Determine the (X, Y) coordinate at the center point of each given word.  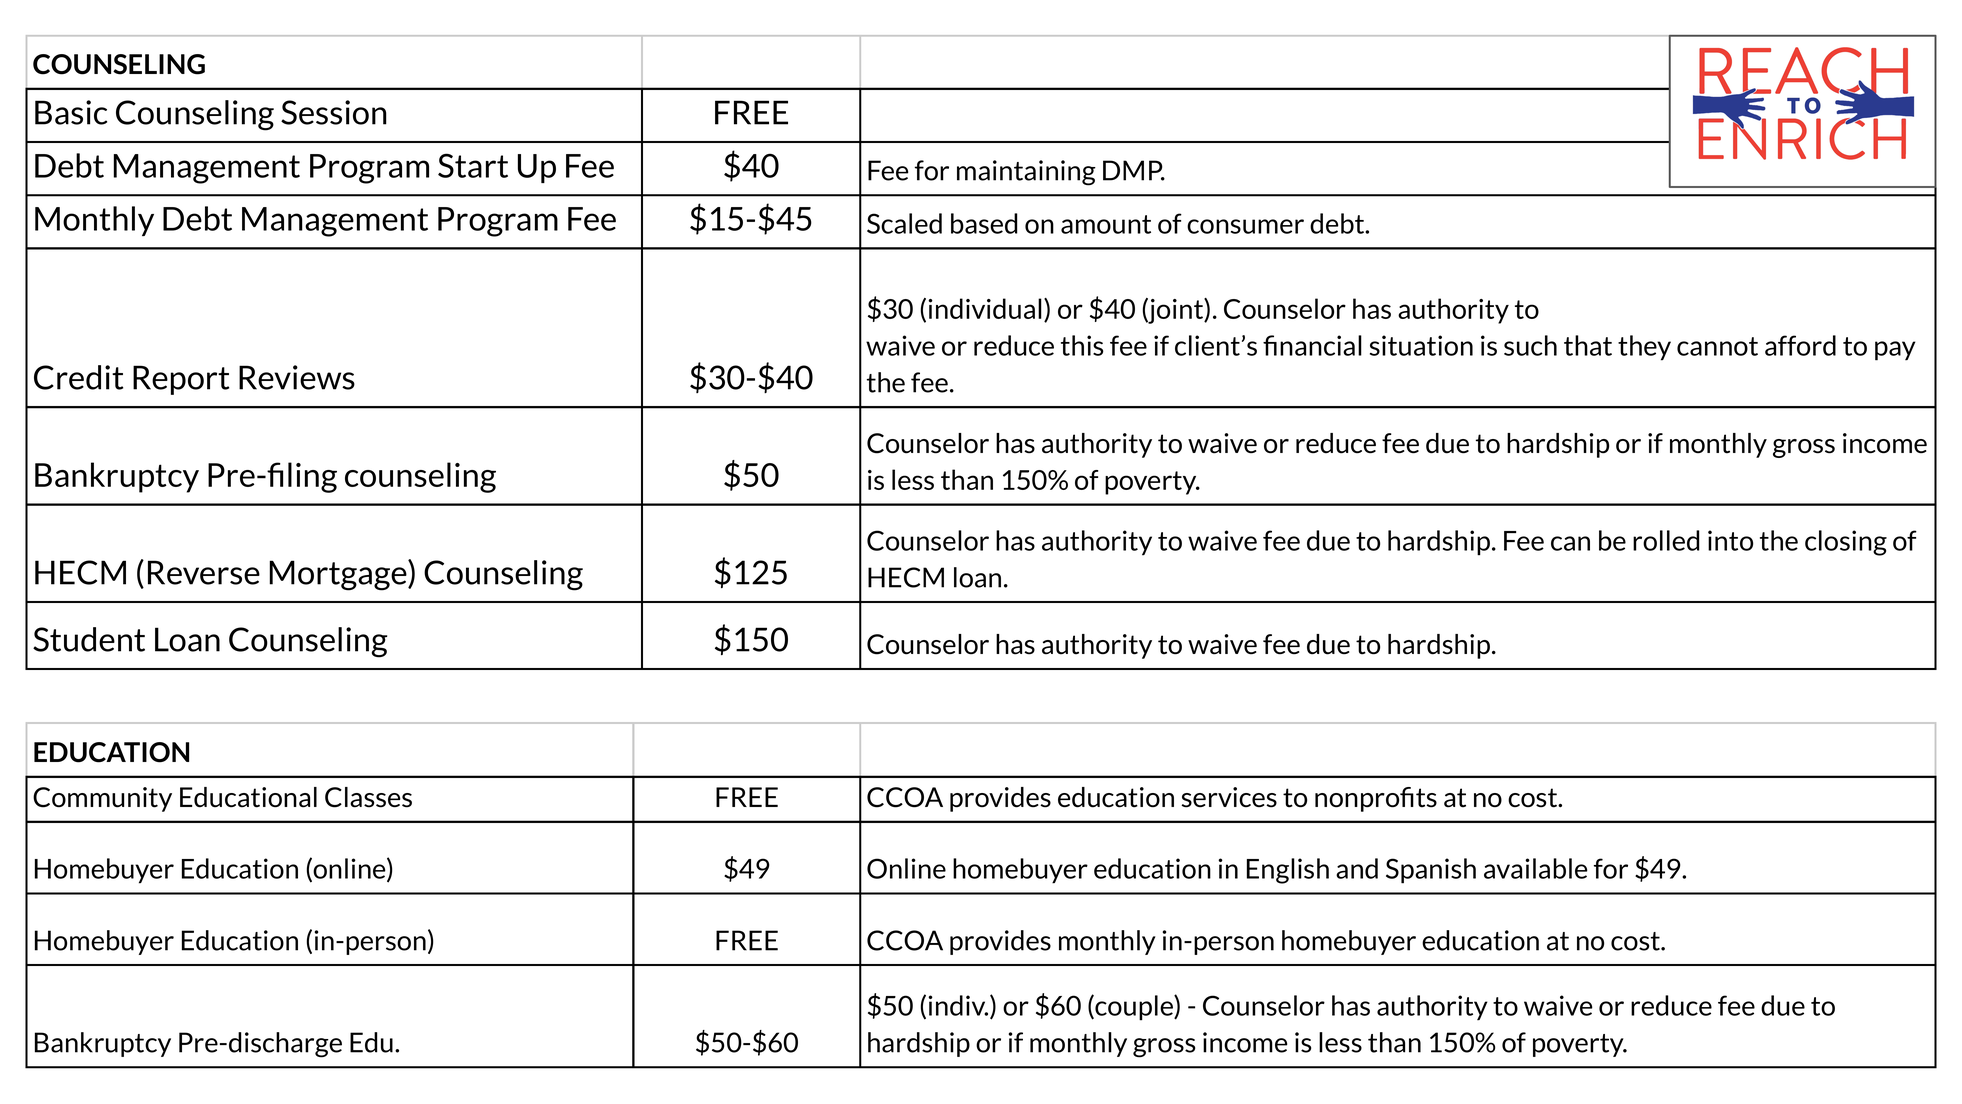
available (1536, 868)
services (1229, 797)
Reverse (204, 572)
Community (102, 799)
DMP (1134, 170)
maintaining (1026, 173)
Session (334, 112)
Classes (368, 797)
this (1082, 345)
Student (89, 639)
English (1288, 871)
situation (1421, 345)
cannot (1717, 346)
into (1730, 540)
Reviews (297, 377)
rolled (1666, 540)
